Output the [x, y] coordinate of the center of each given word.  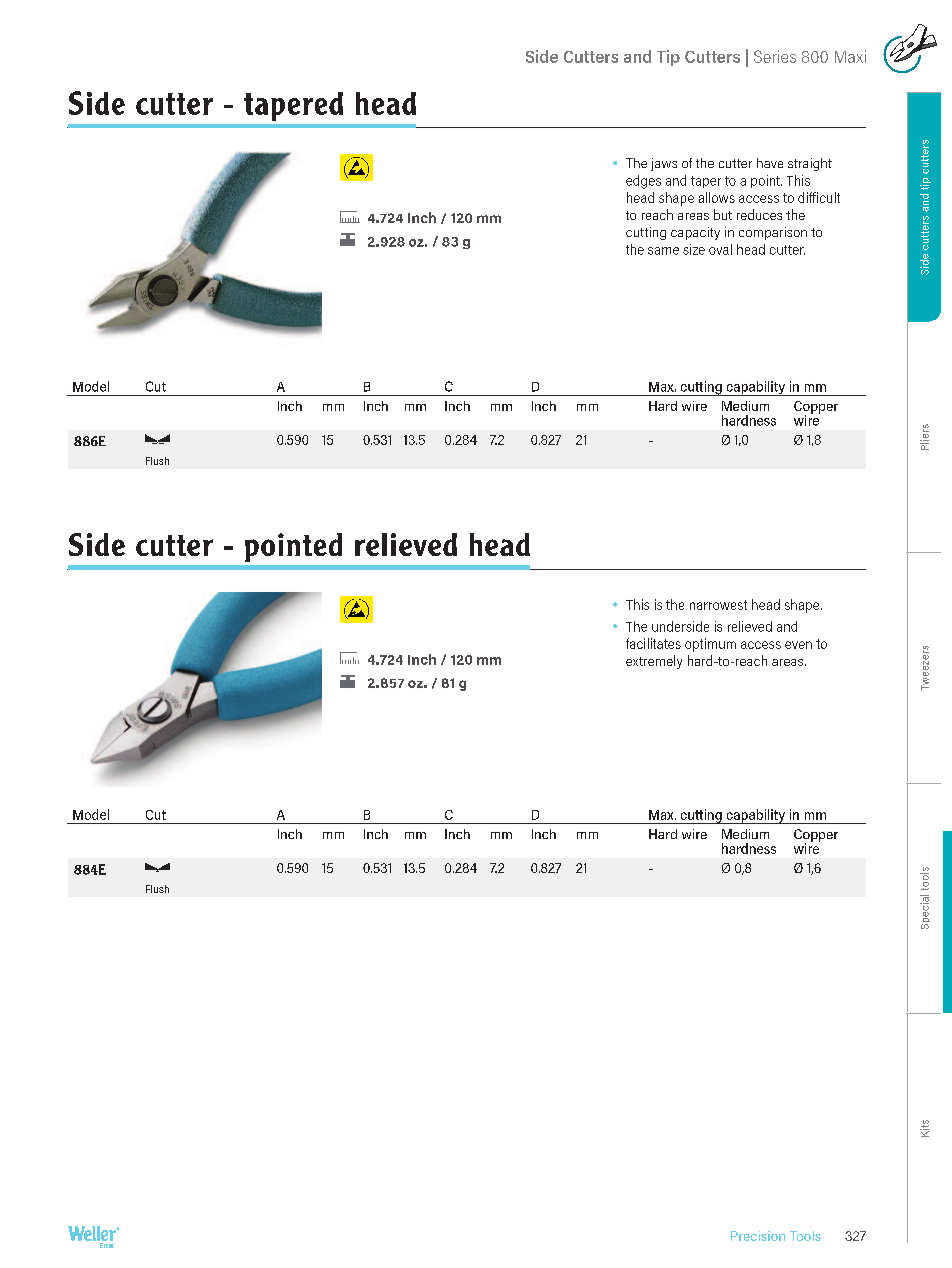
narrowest [718, 605]
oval [720, 249]
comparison [773, 233]
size [694, 249]
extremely [654, 662]
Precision [758, 1236]
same [663, 251]
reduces [759, 214]
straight [810, 164]
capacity [695, 233]
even [798, 645]
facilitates [653, 643]
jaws [664, 164]
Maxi [850, 56]
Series [775, 56]
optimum [710, 645]
